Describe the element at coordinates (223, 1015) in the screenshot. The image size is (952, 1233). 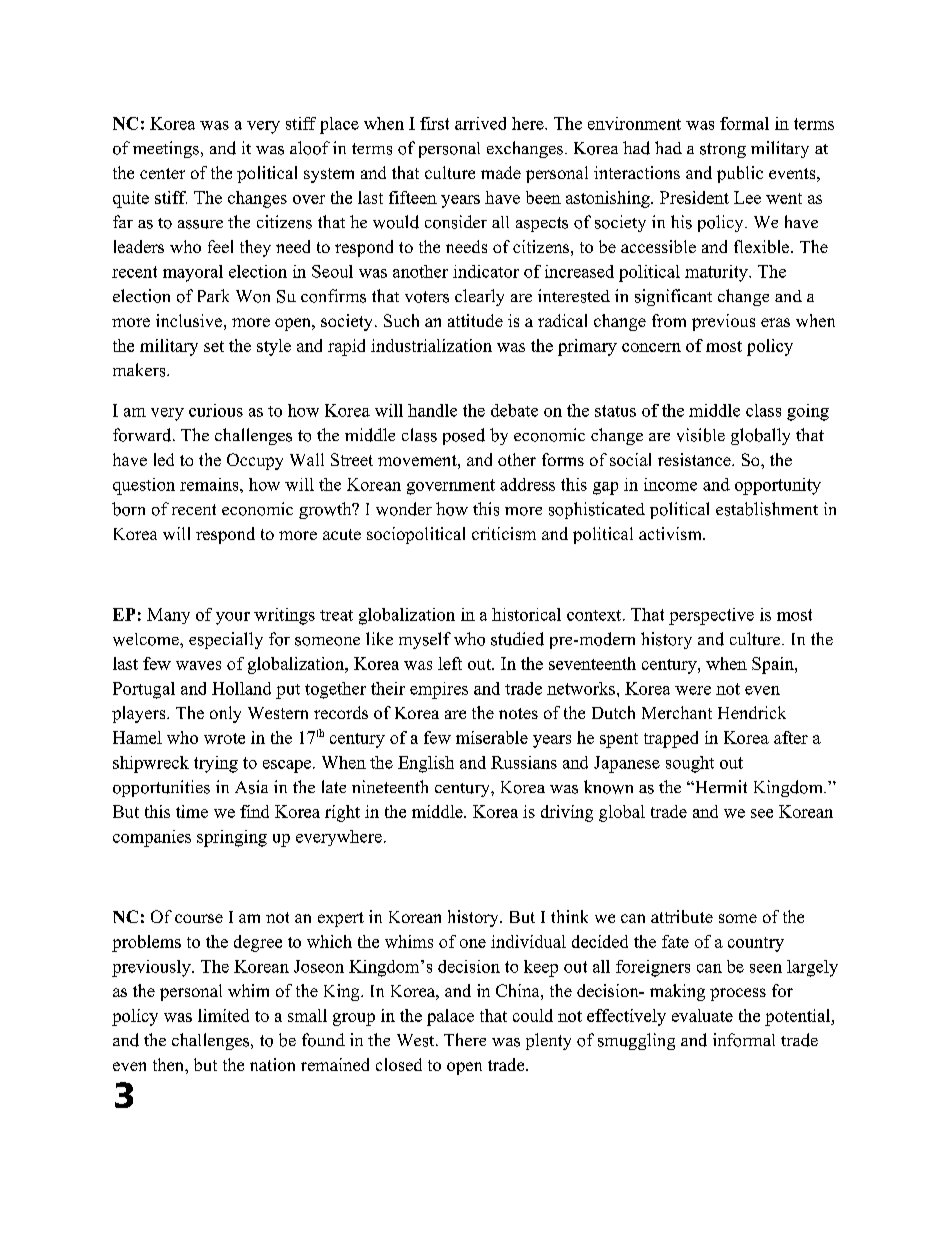
I see `limited` at that location.
